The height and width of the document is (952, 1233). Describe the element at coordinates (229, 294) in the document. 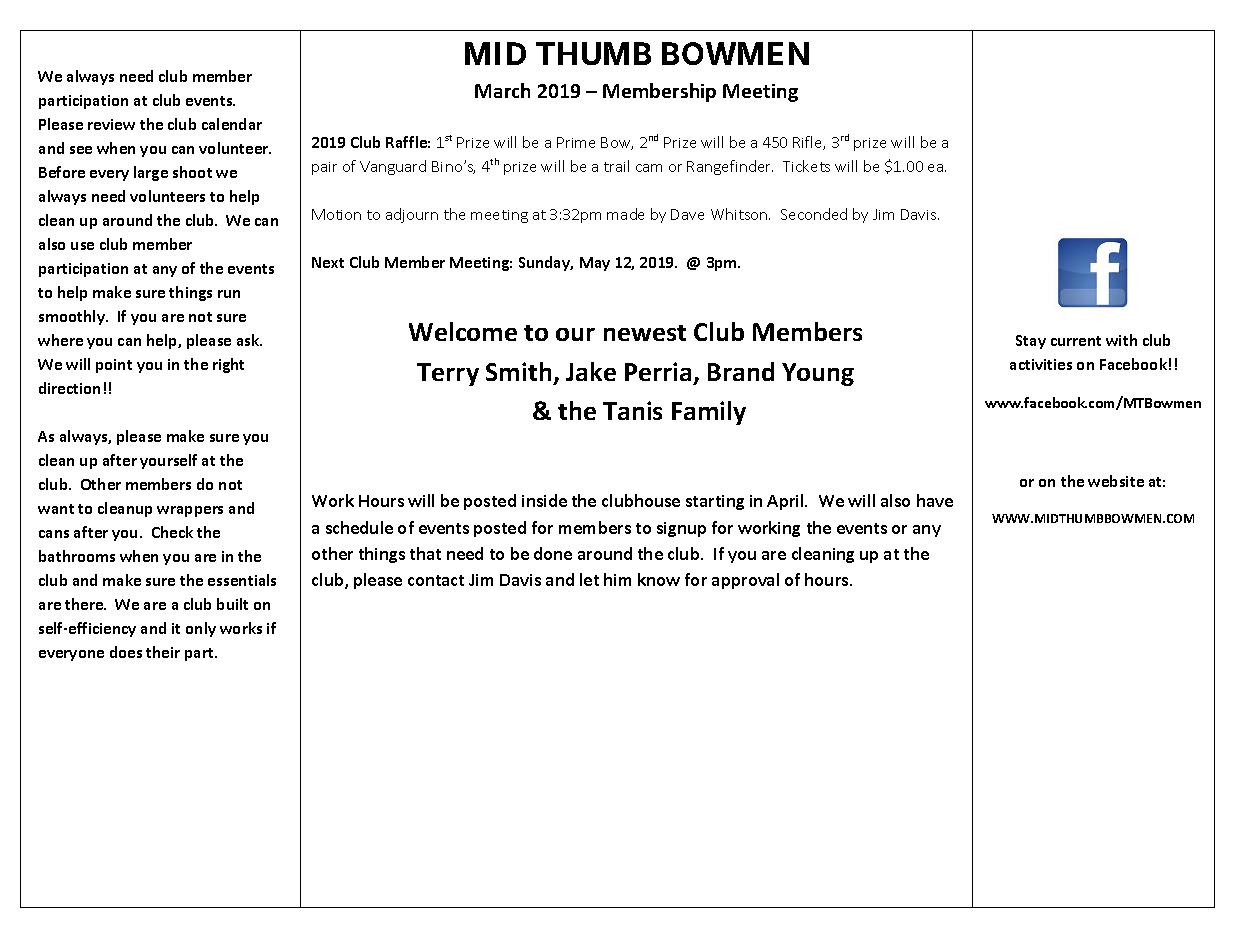

I see `run` at that location.
